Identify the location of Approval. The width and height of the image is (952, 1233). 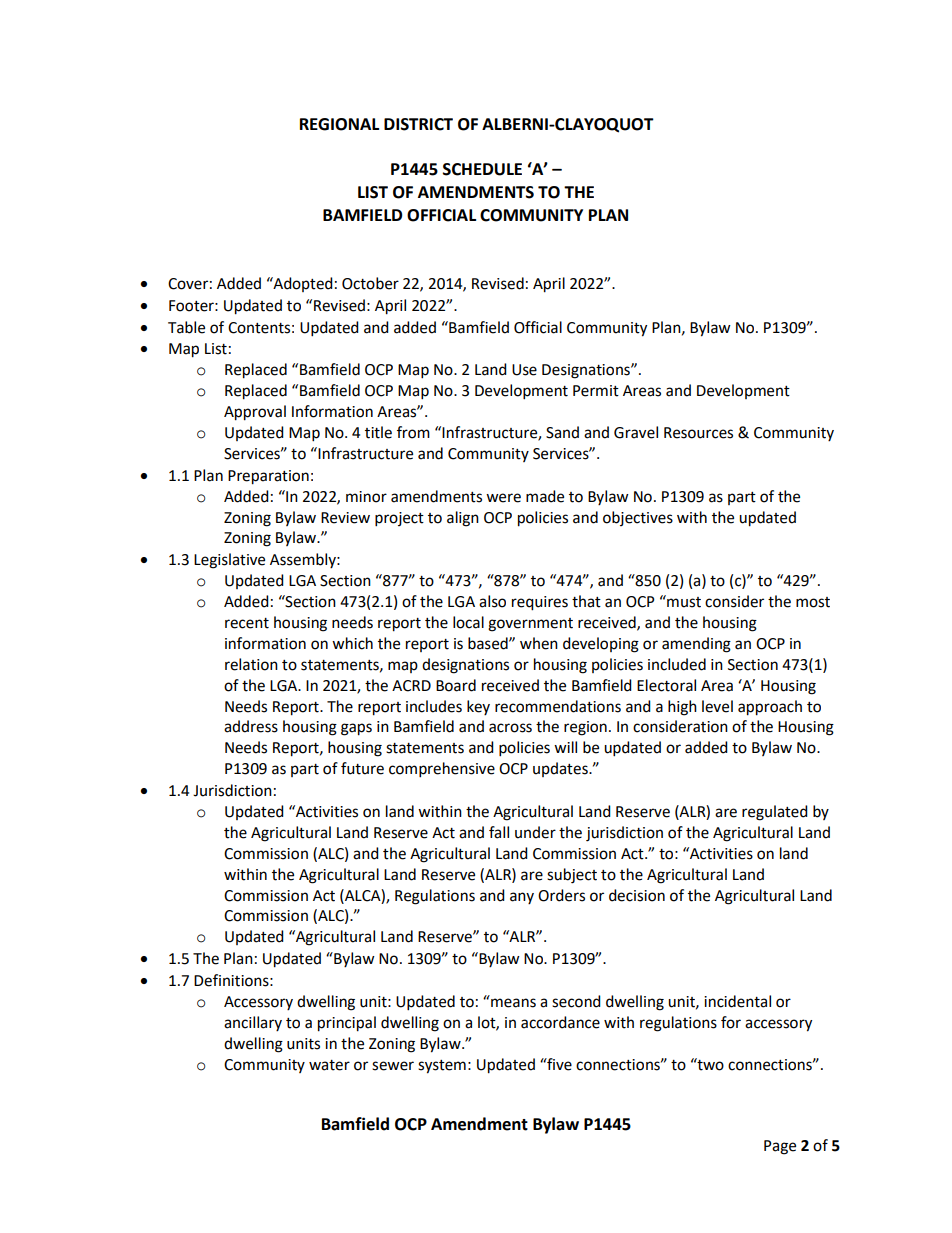
(255, 413).
